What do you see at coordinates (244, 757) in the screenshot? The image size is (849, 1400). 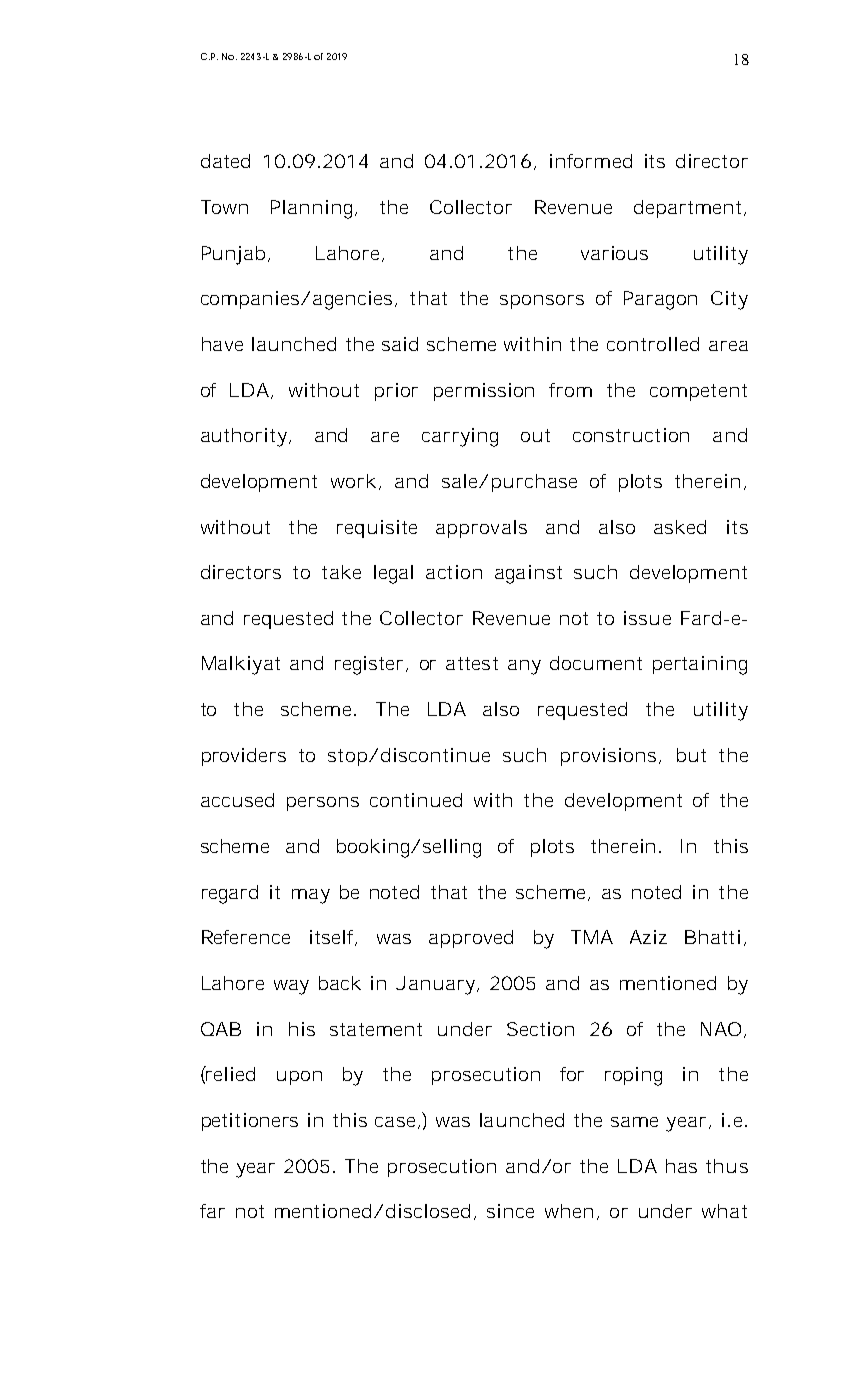 I see `providers` at bounding box center [244, 757].
